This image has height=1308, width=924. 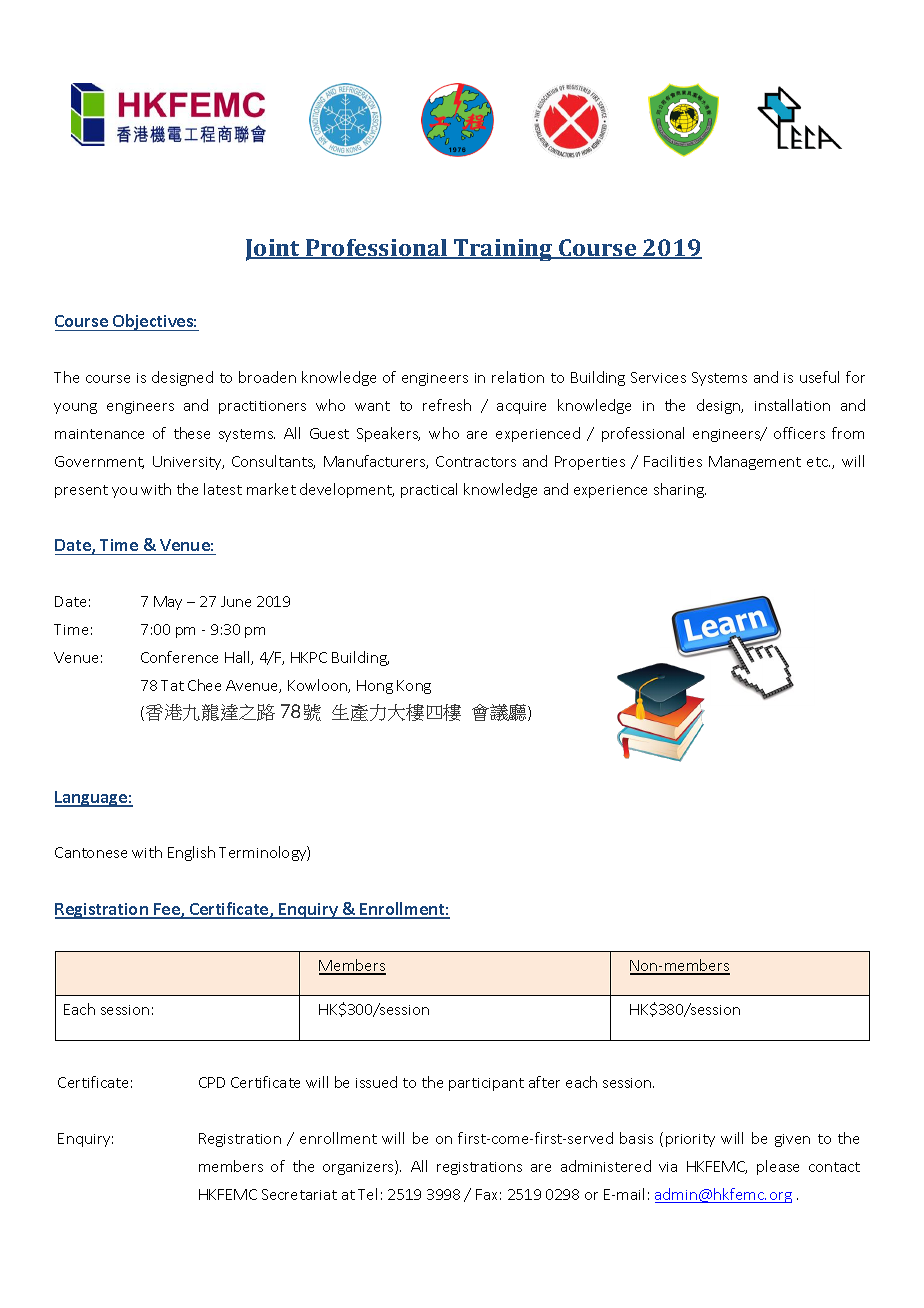 What do you see at coordinates (429, 490) in the image?
I see `practical` at bounding box center [429, 490].
